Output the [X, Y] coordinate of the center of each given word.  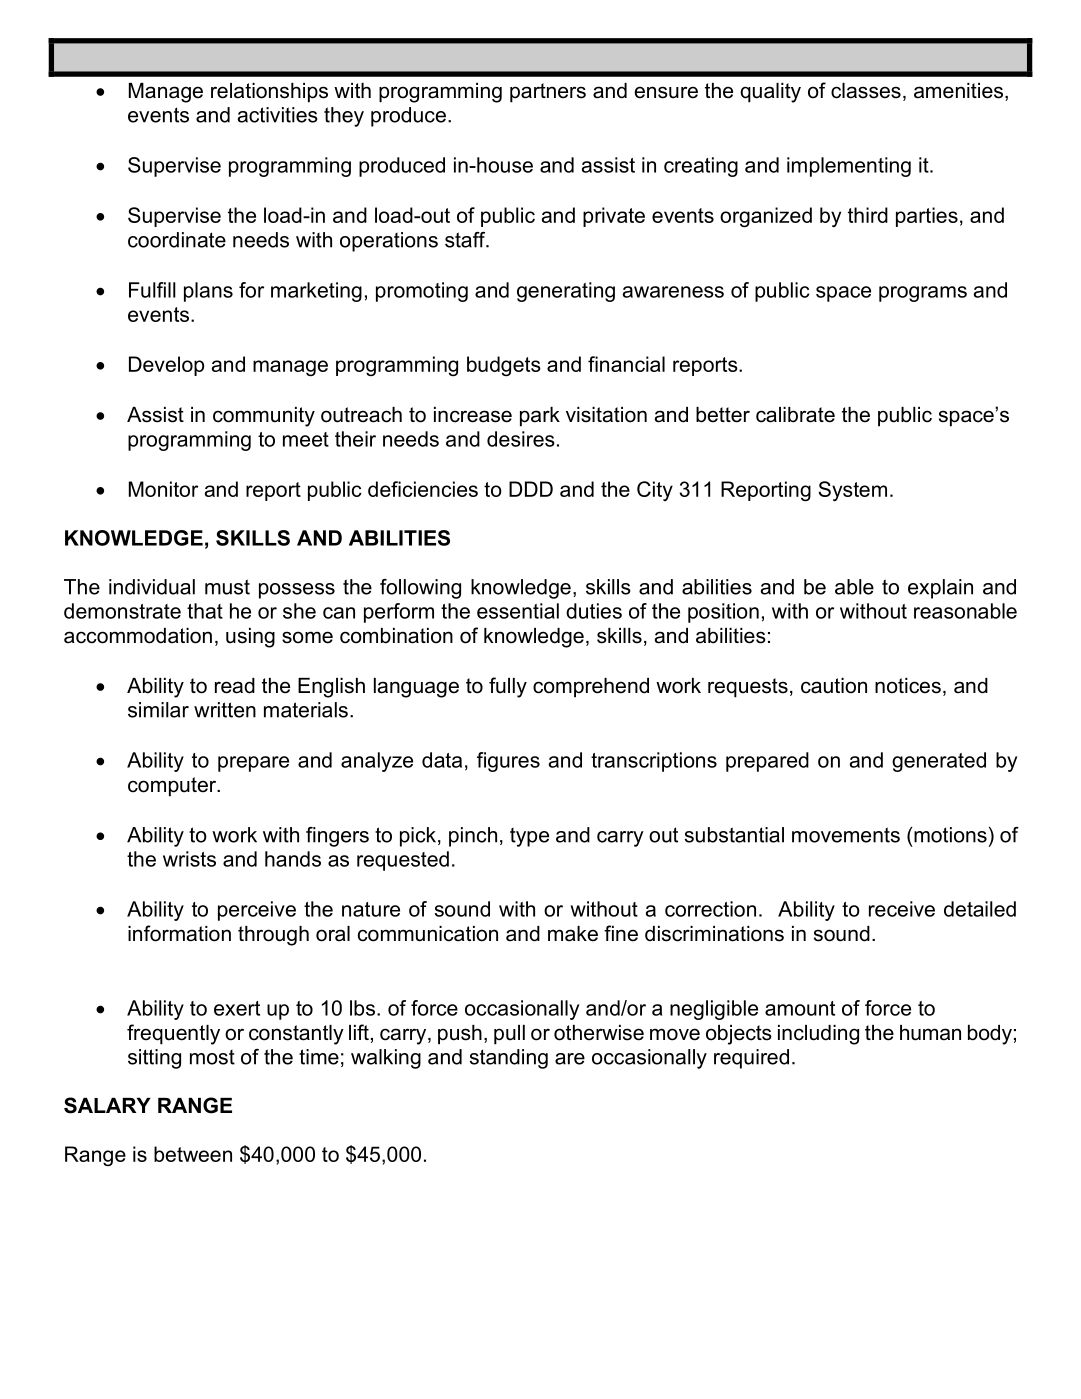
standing [509, 1059]
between [193, 1154]
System [852, 491]
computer [173, 787]
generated [939, 762]
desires [521, 439]
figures [508, 762]
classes [866, 91]
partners [548, 93]
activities [278, 115]
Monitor [163, 489]
